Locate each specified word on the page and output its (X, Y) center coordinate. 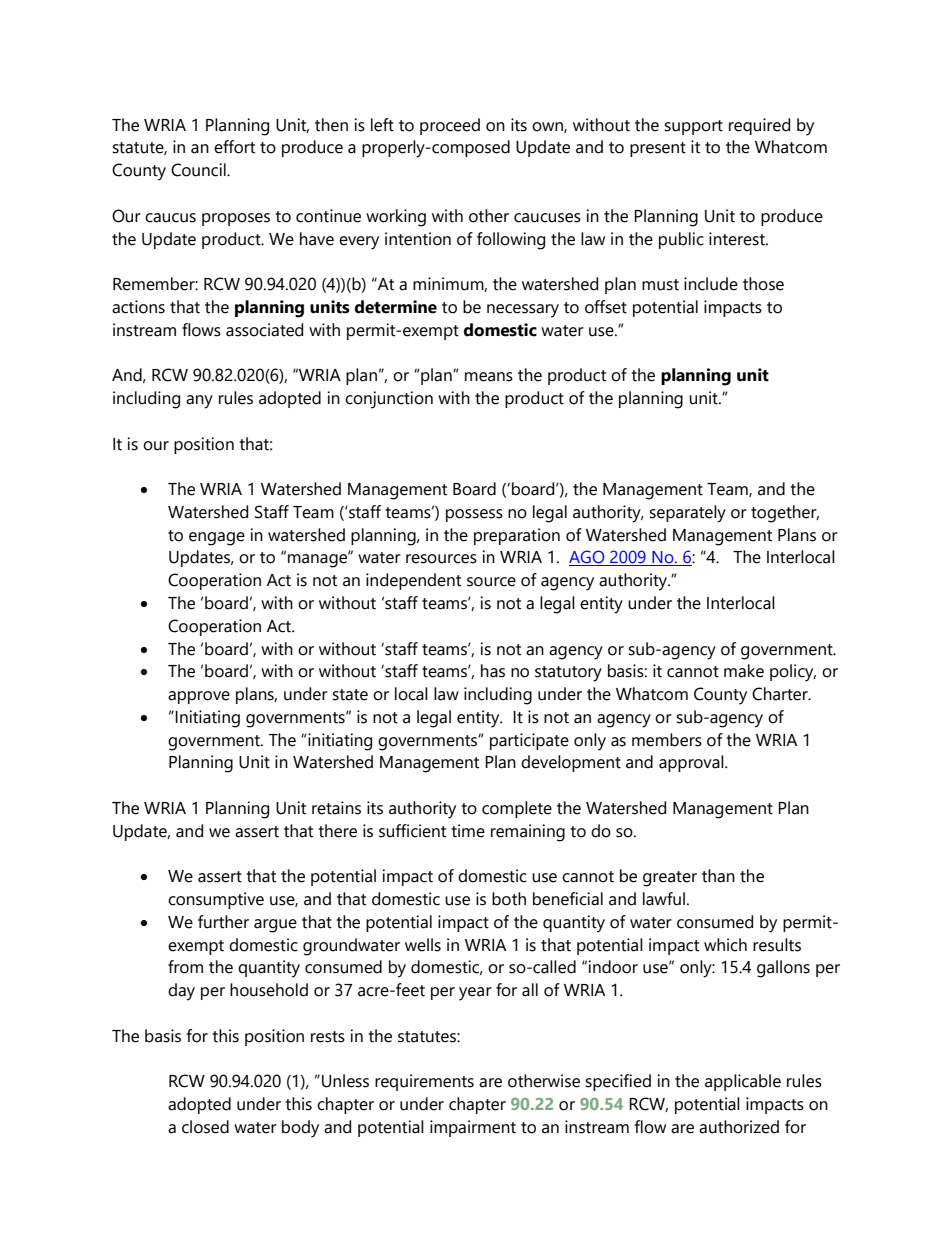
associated (264, 330)
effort (234, 147)
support (693, 127)
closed (205, 1127)
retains (336, 808)
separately (687, 514)
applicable (743, 1082)
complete (517, 809)
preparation (517, 536)
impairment (473, 1128)
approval (692, 763)
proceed (450, 126)
